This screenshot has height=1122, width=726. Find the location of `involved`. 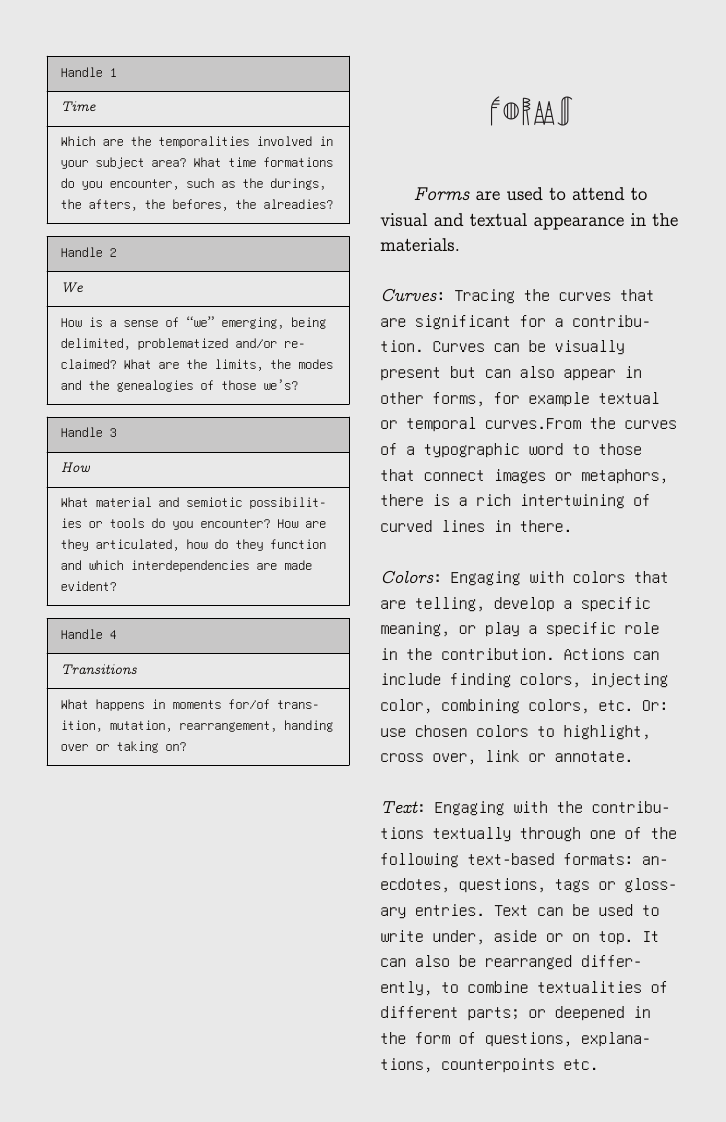

involved is located at coordinates (285, 141).
